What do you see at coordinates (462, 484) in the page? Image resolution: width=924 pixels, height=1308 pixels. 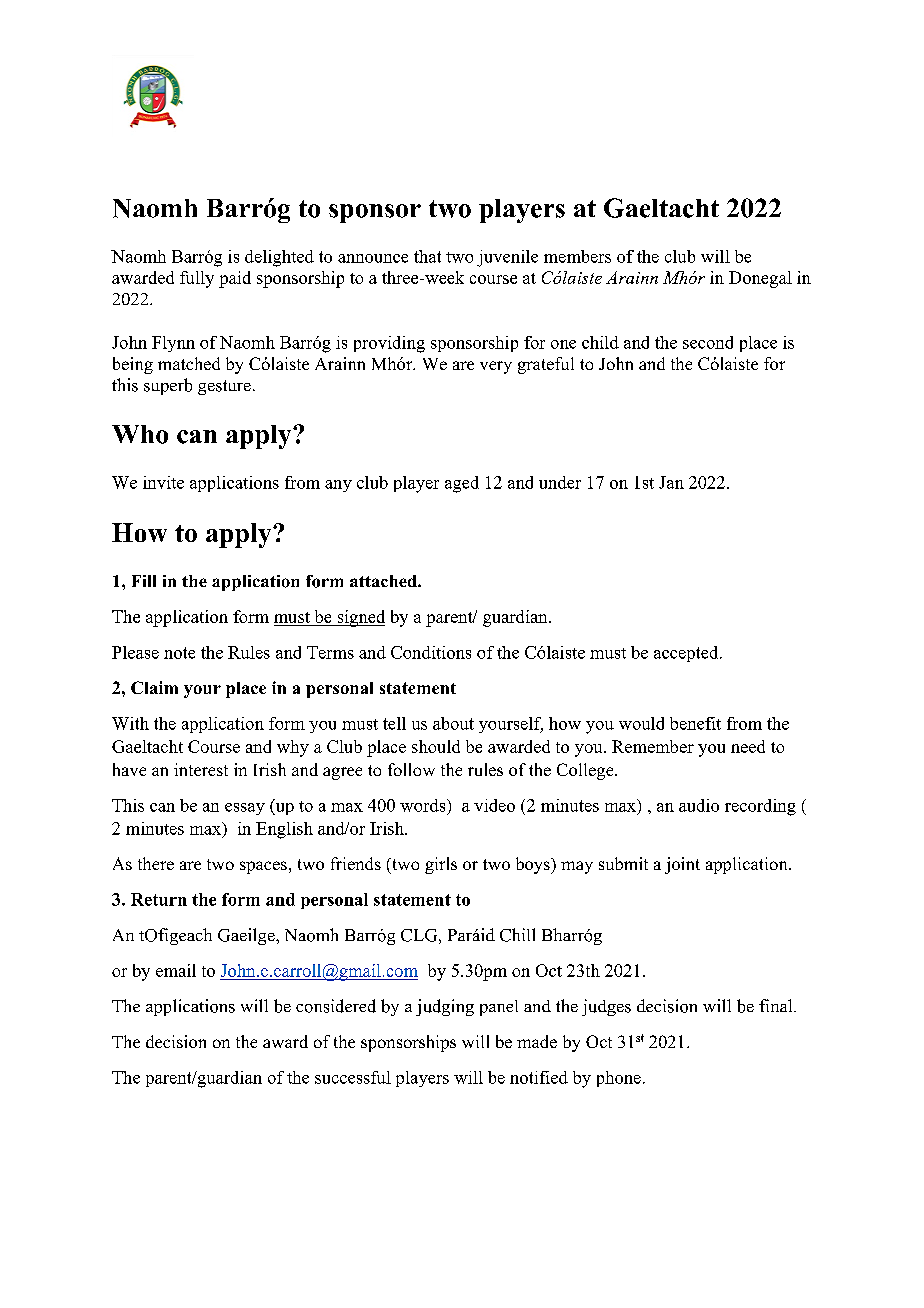 I see `aged` at bounding box center [462, 484].
